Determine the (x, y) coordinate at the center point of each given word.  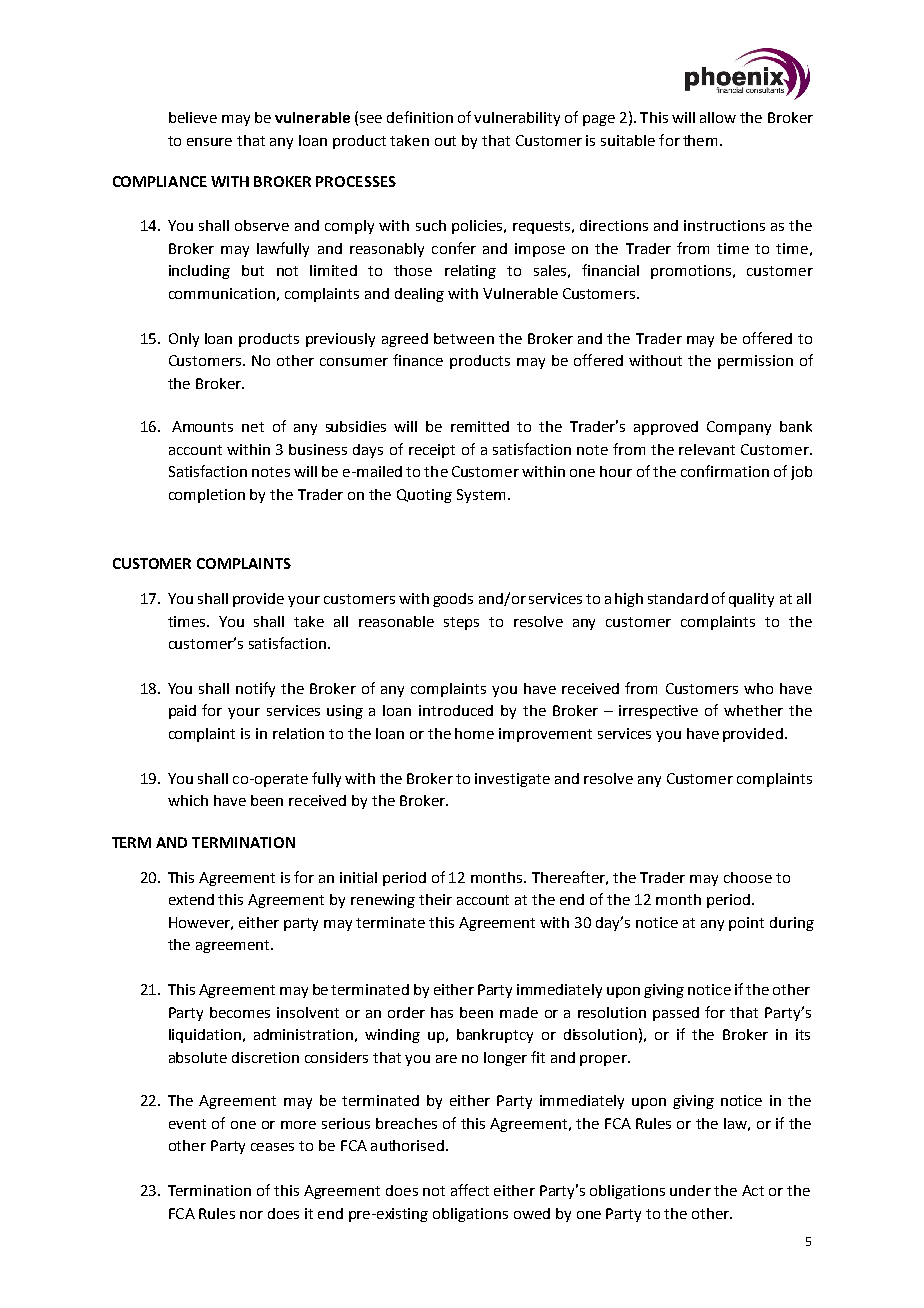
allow (718, 117)
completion (207, 496)
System (481, 496)
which (188, 800)
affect (470, 1190)
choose (748, 877)
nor (251, 1215)
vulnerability (517, 119)
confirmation (725, 471)
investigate (512, 780)
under (690, 1190)
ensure (209, 142)
